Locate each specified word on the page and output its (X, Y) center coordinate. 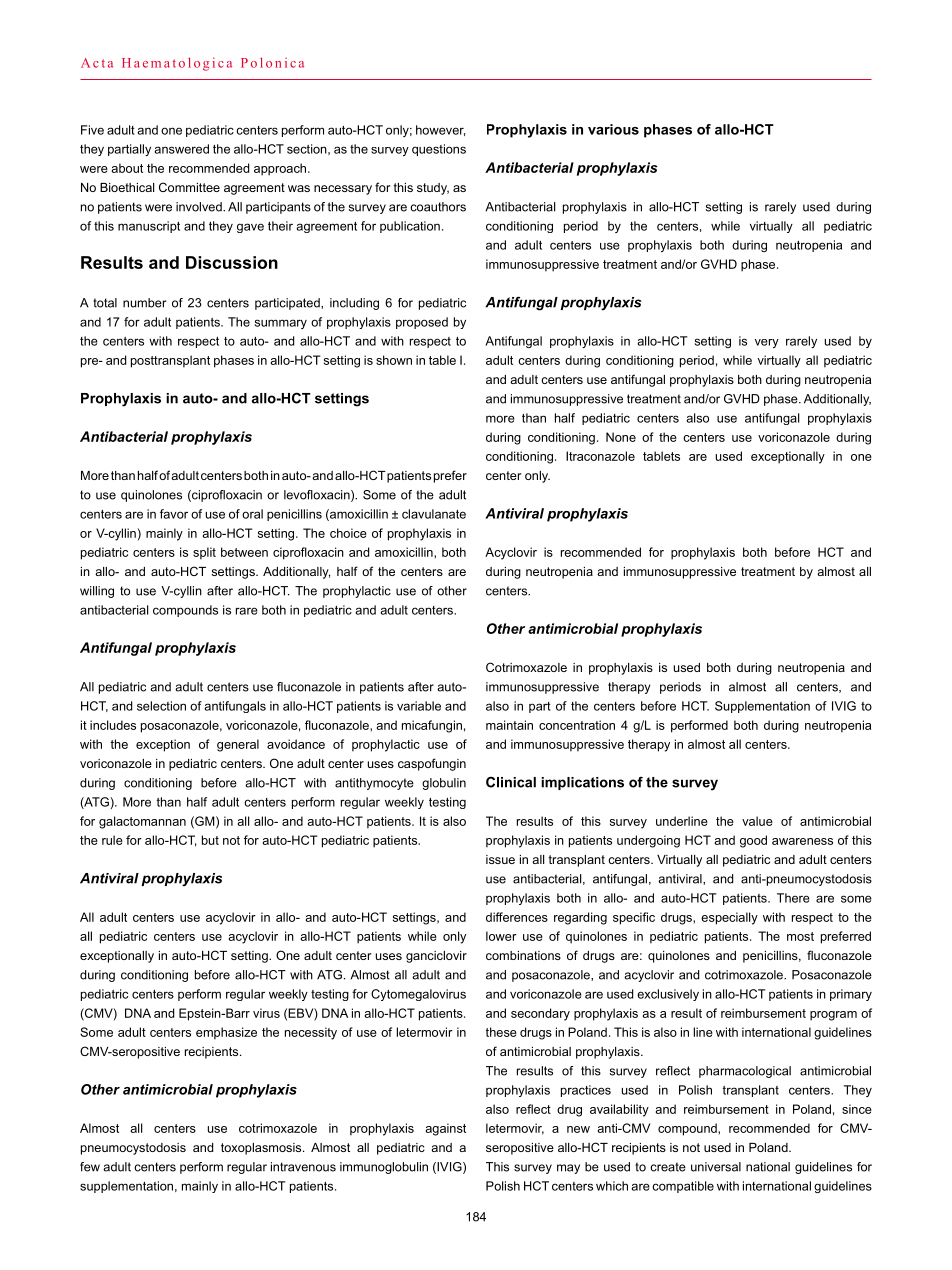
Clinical (511, 782)
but (210, 840)
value (757, 821)
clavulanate (434, 514)
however (440, 130)
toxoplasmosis (262, 1149)
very (767, 343)
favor (174, 514)
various (613, 129)
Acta (97, 63)
